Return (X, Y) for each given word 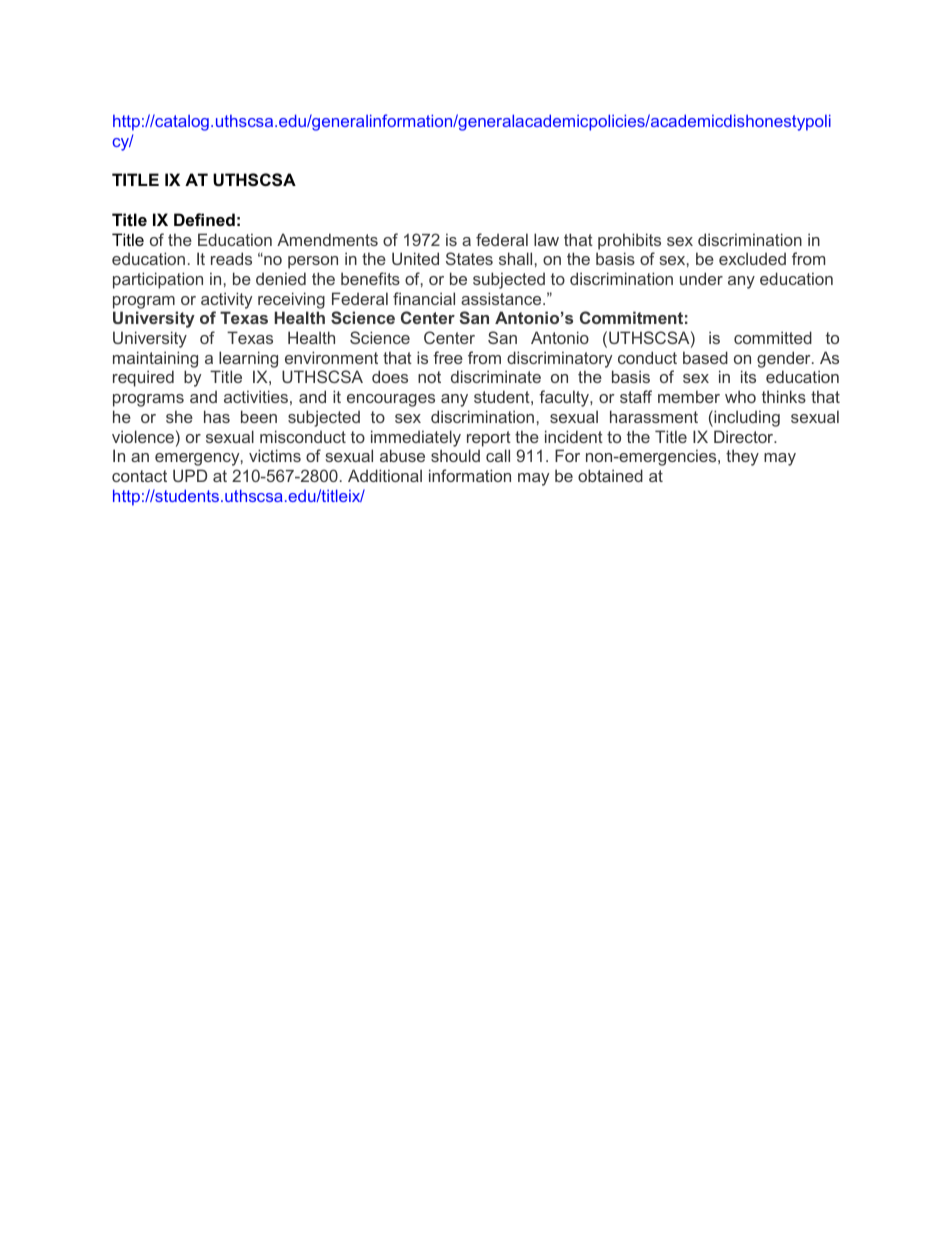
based (705, 357)
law (546, 239)
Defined (204, 219)
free (448, 357)
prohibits (629, 241)
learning (248, 359)
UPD (190, 475)
